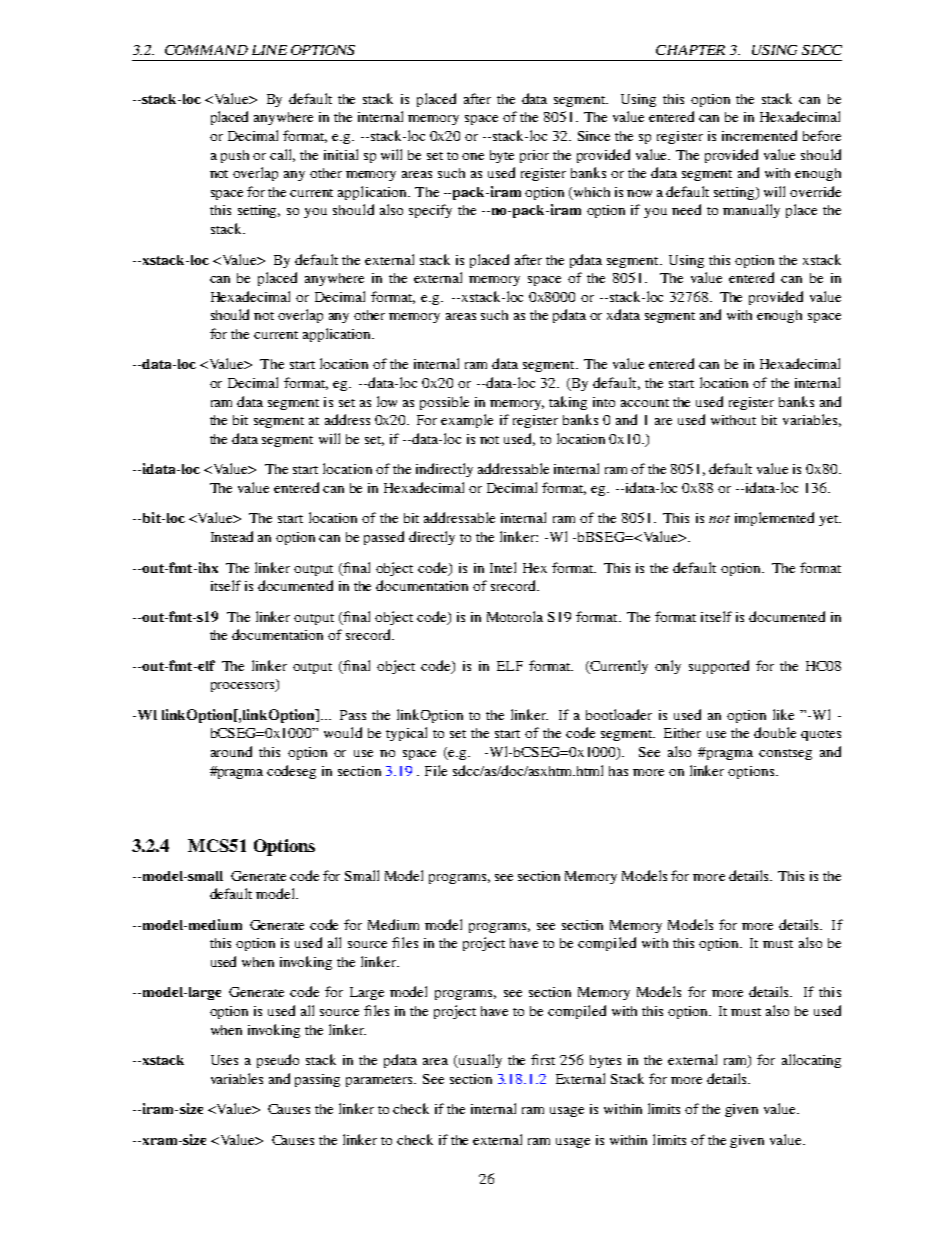 This page has width=952, height=1233. I want to click on prior, so click(534, 156).
